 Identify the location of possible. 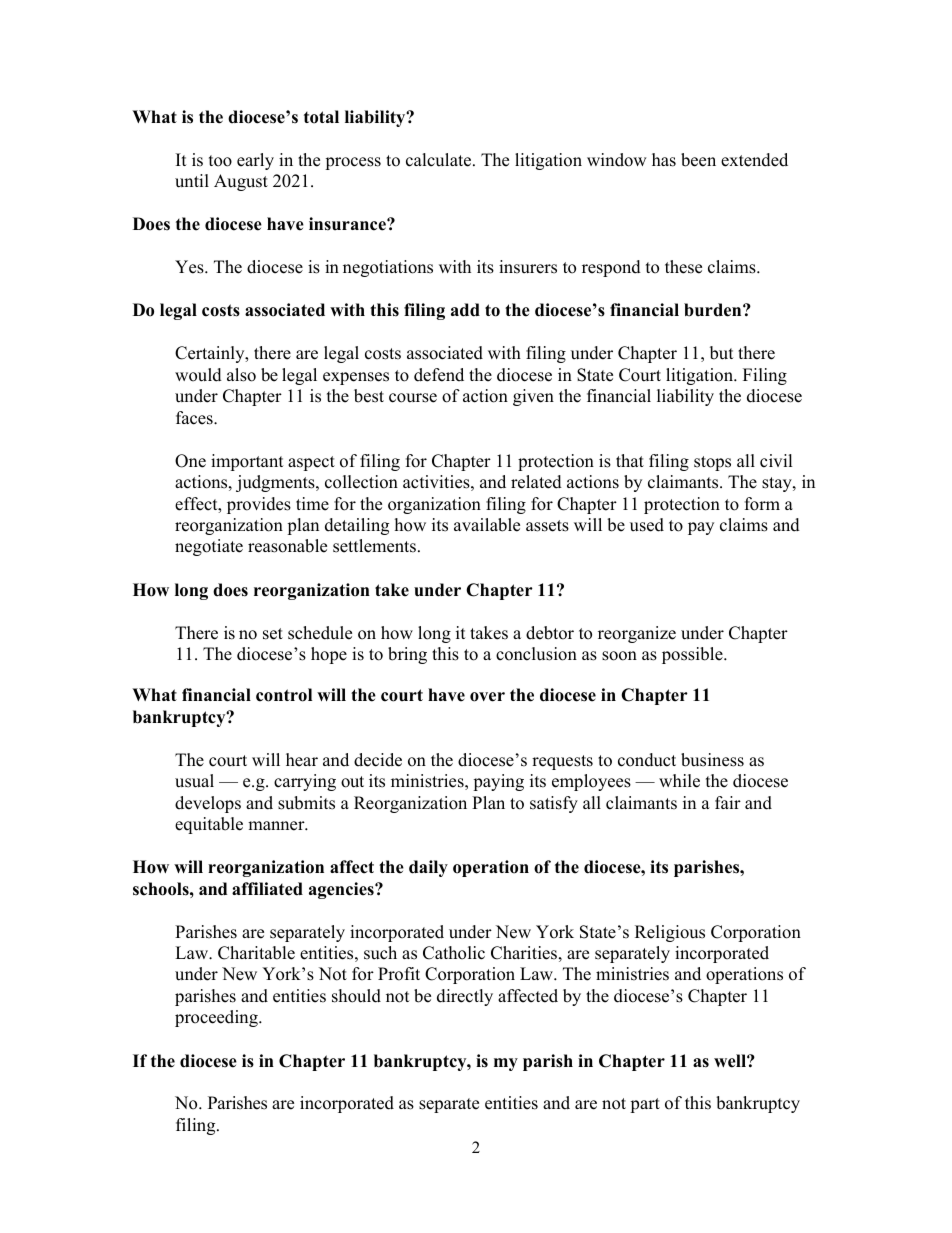
(693, 655).
